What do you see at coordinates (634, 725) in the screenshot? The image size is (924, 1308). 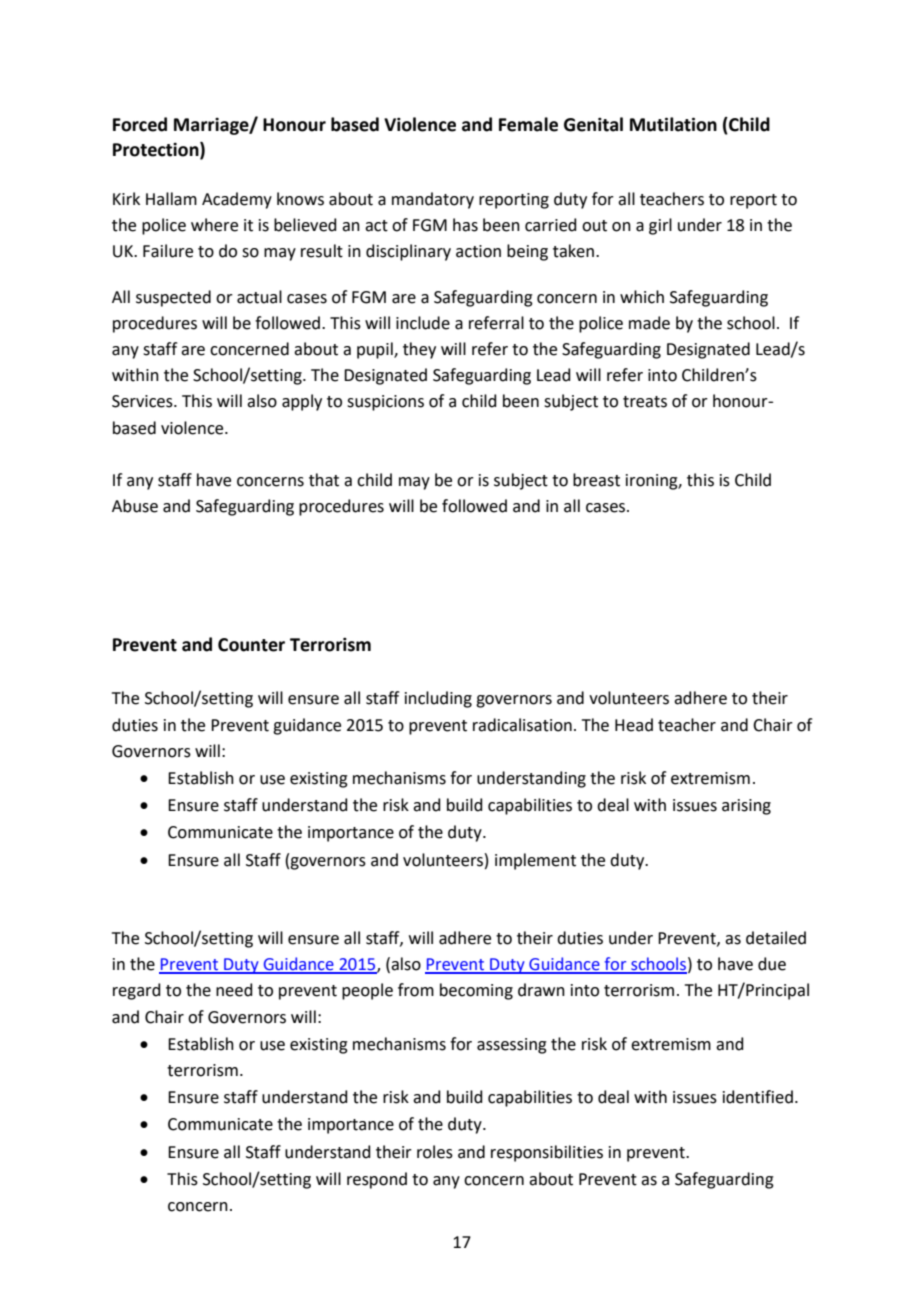 I see `Head` at bounding box center [634, 725].
